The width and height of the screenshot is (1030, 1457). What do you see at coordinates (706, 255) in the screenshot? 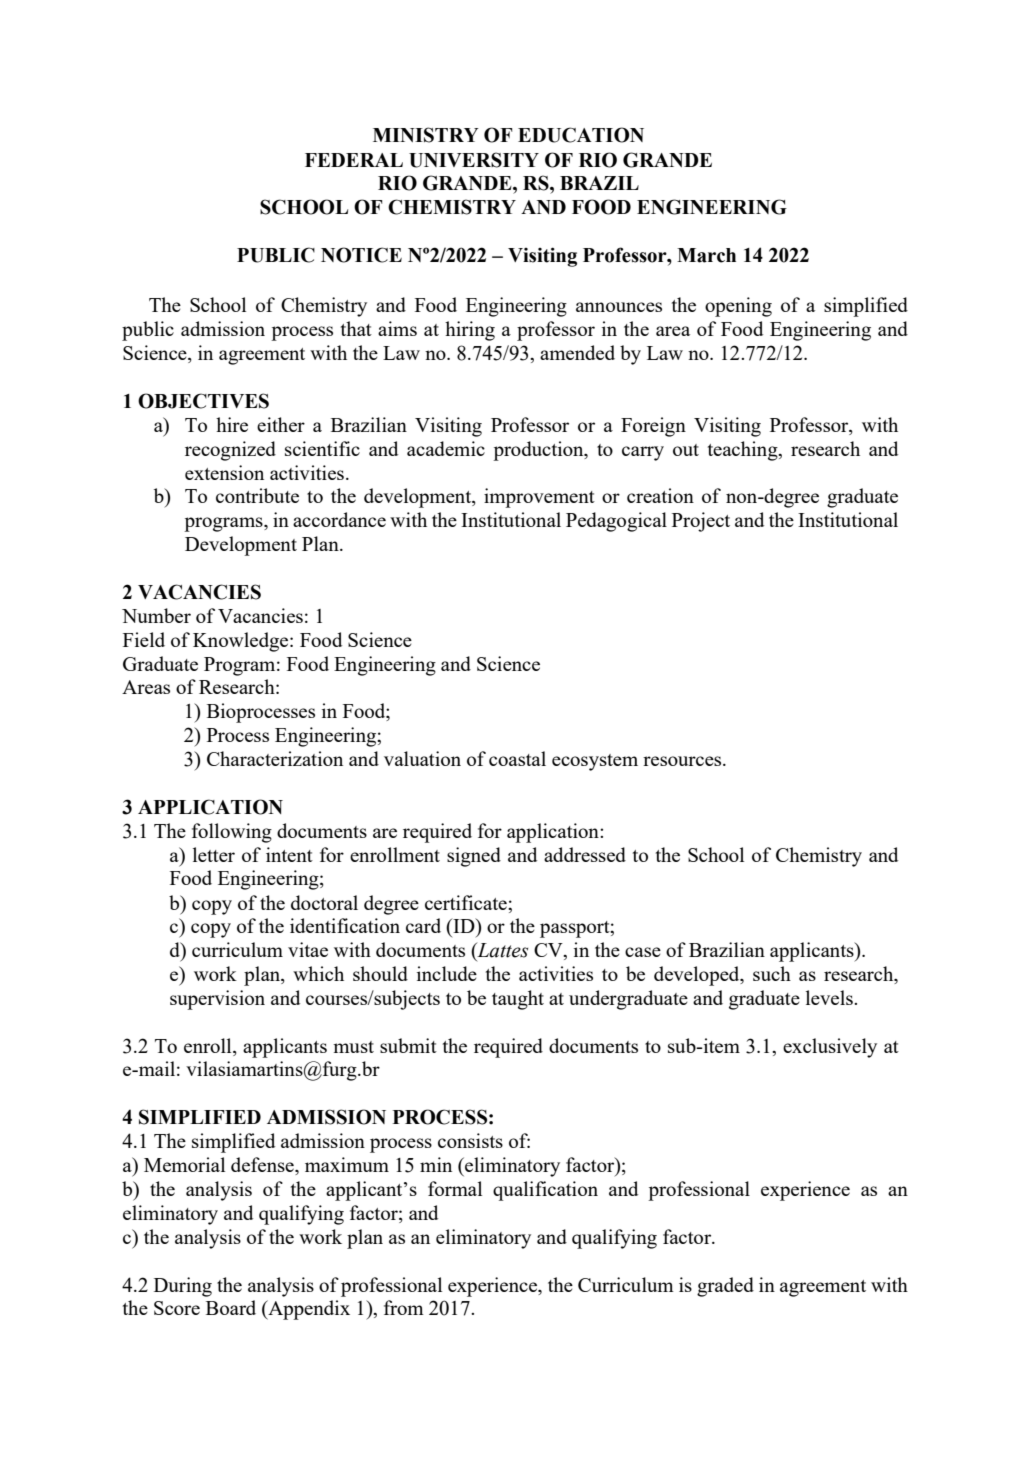
I see `March` at bounding box center [706, 255].
